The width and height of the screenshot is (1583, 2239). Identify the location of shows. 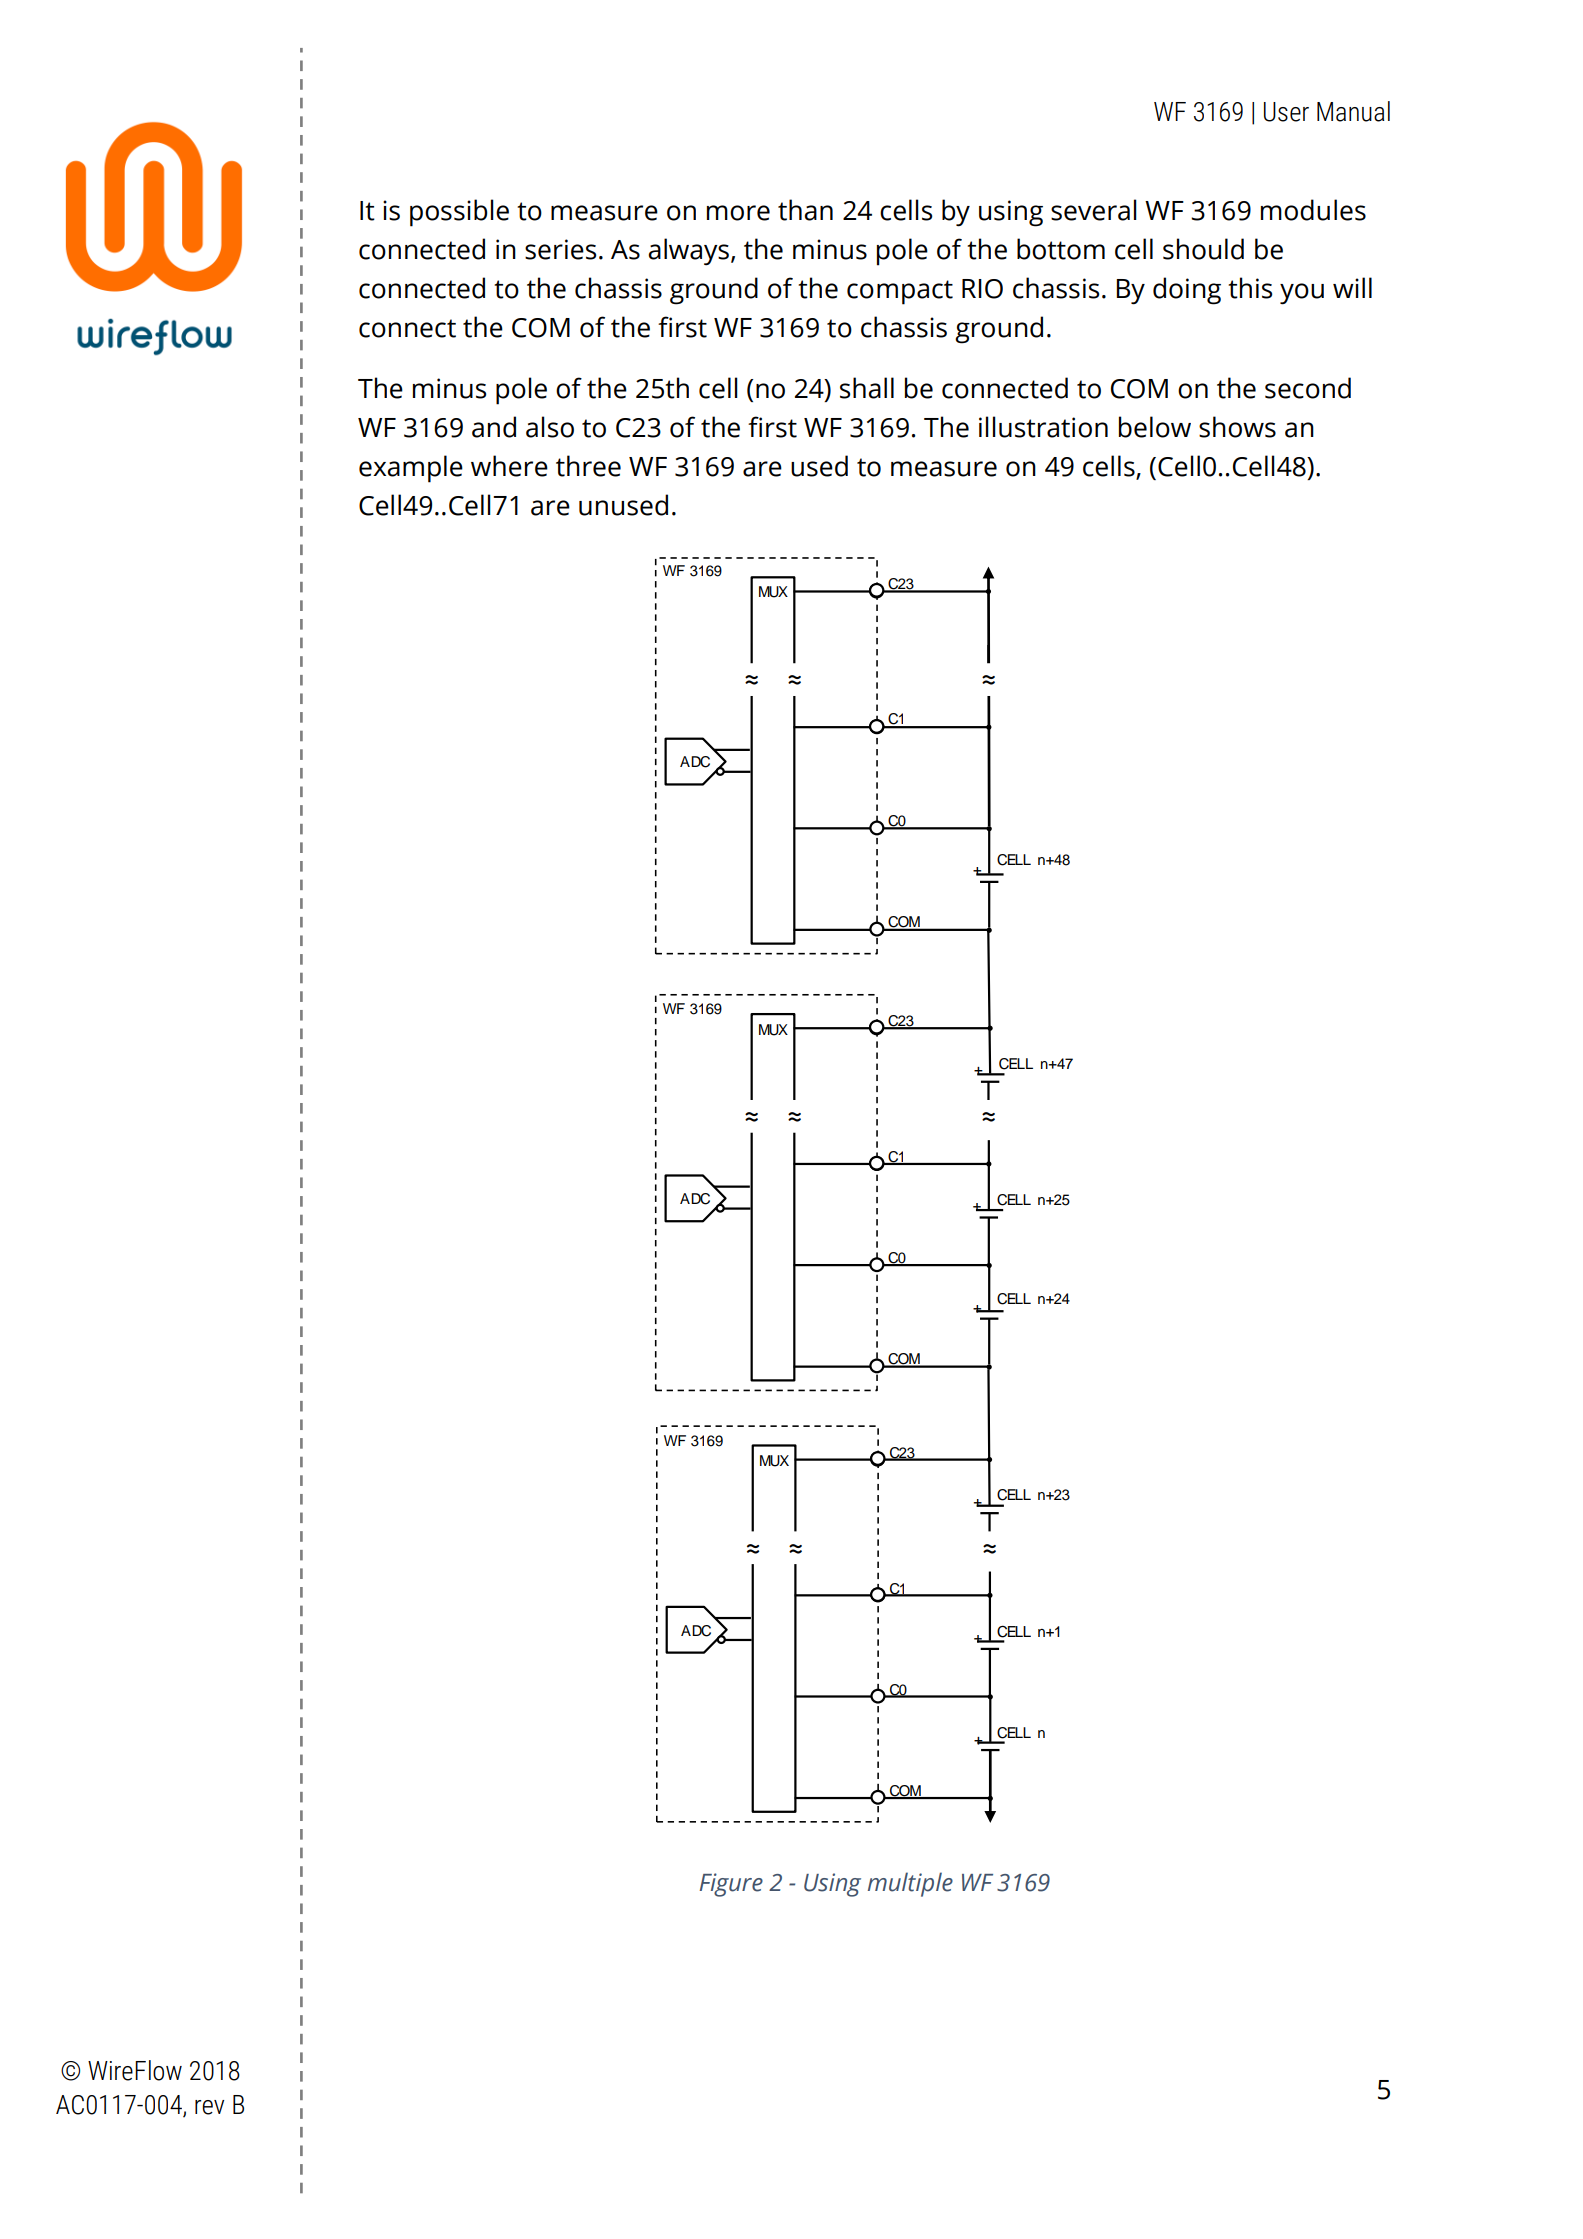
(1237, 427).
